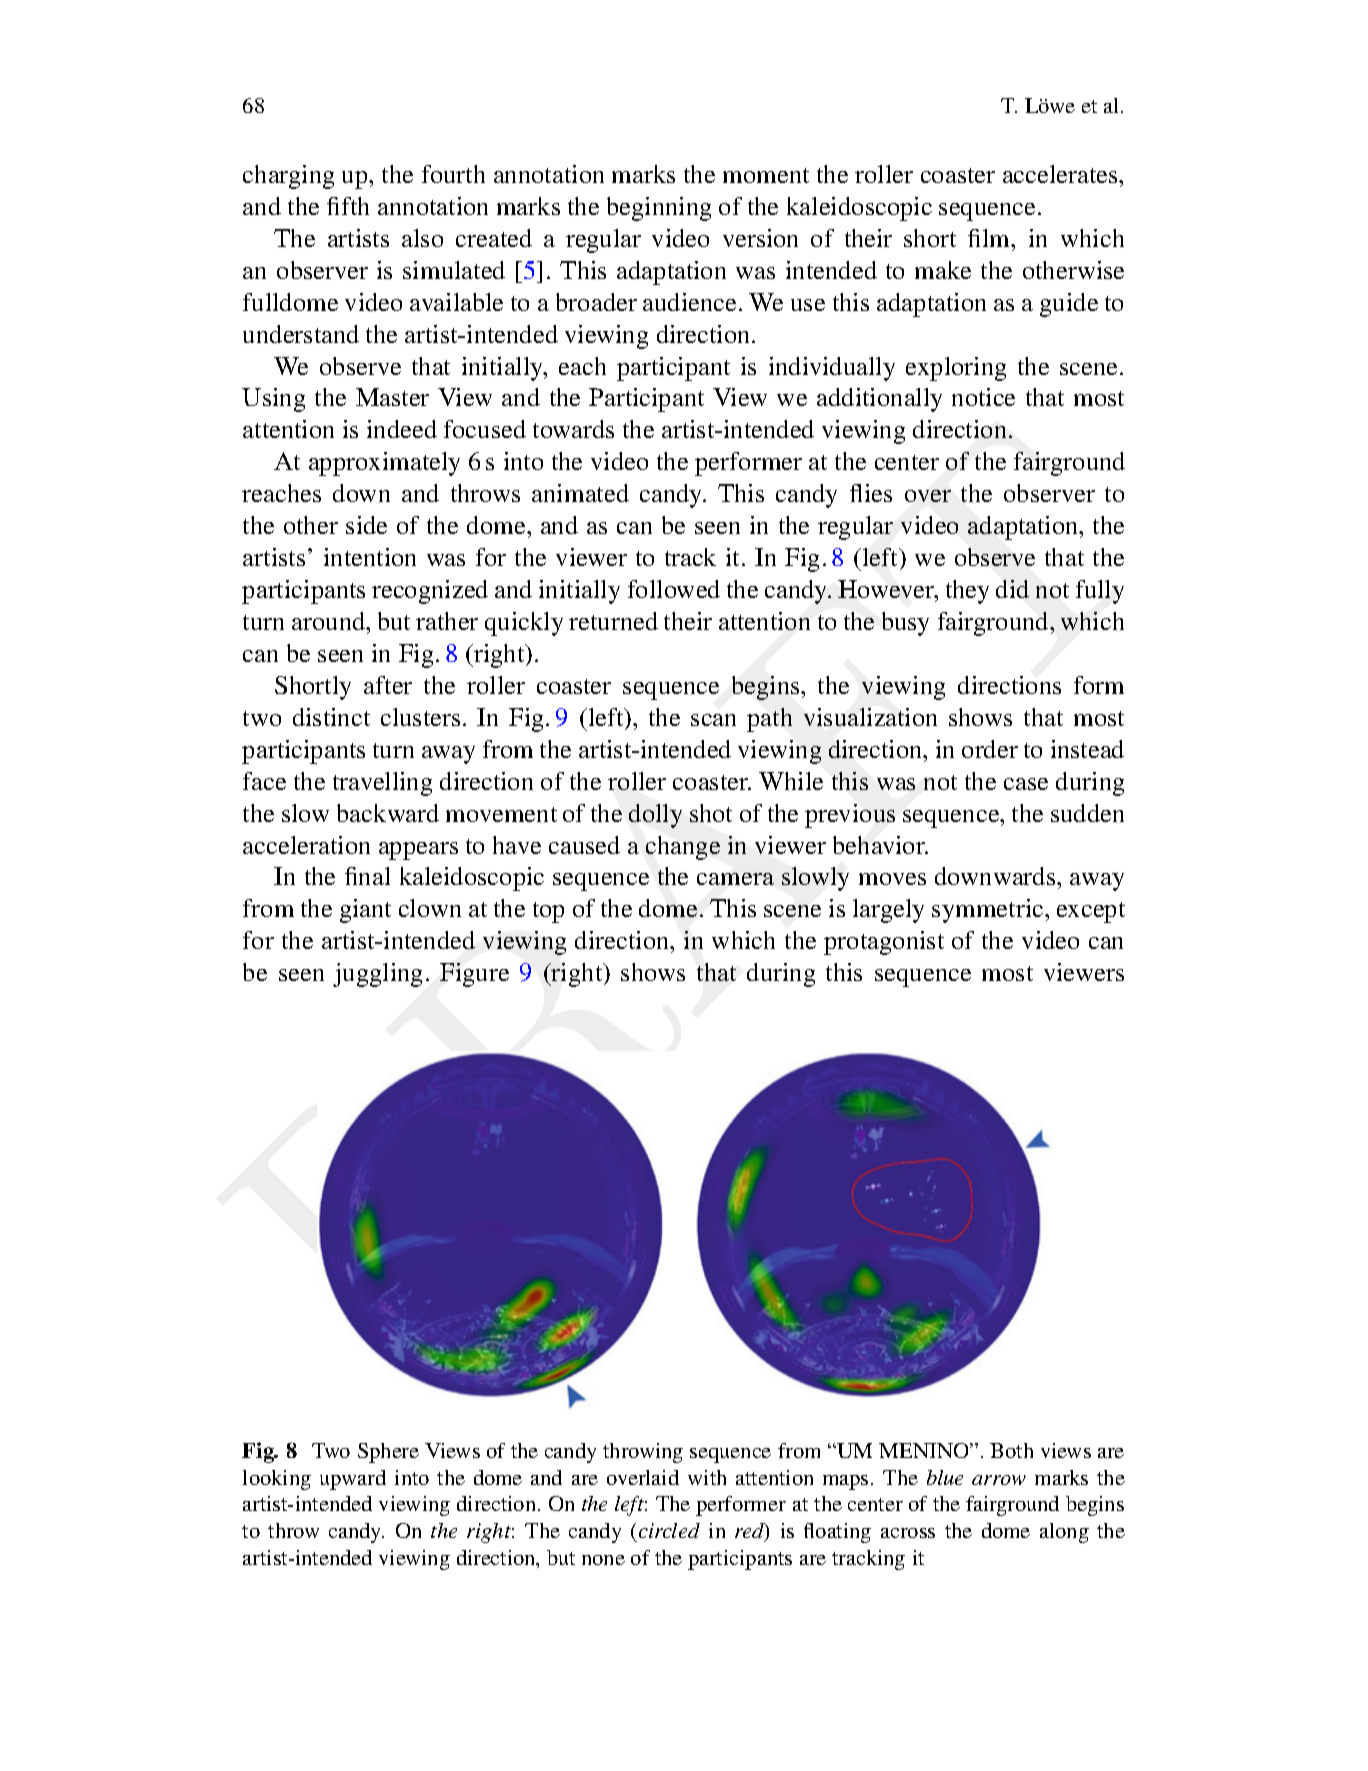 The image size is (1368, 1771). Describe the element at coordinates (353, 1480) in the screenshot. I see `upward` at that location.
